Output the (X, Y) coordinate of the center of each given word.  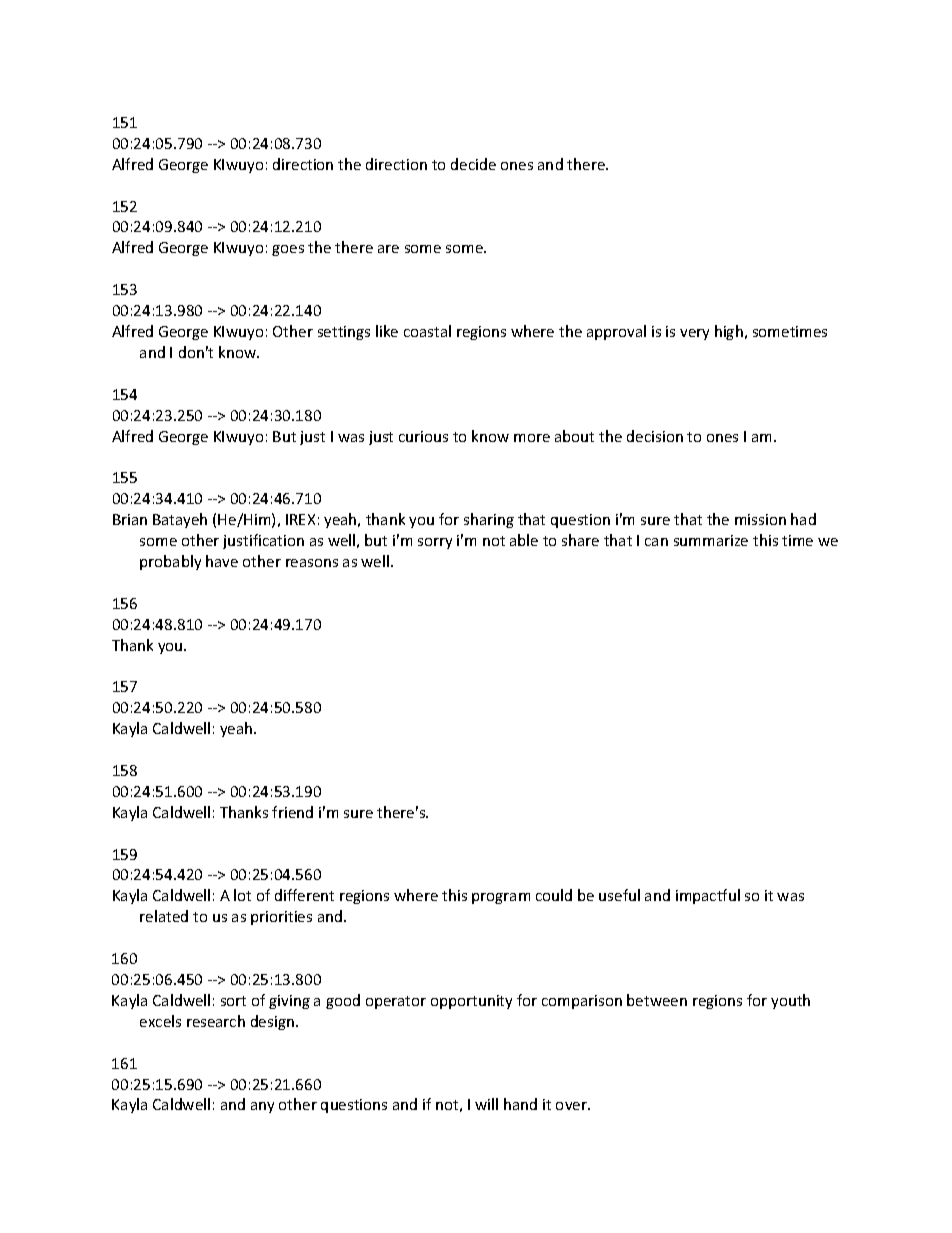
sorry (435, 543)
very (694, 334)
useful (619, 895)
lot (242, 895)
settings (344, 333)
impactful (708, 896)
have (222, 561)
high (729, 332)
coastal (427, 331)
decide (473, 164)
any (262, 1107)
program (501, 898)
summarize (711, 540)
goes (288, 250)
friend (292, 812)
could (554, 895)
